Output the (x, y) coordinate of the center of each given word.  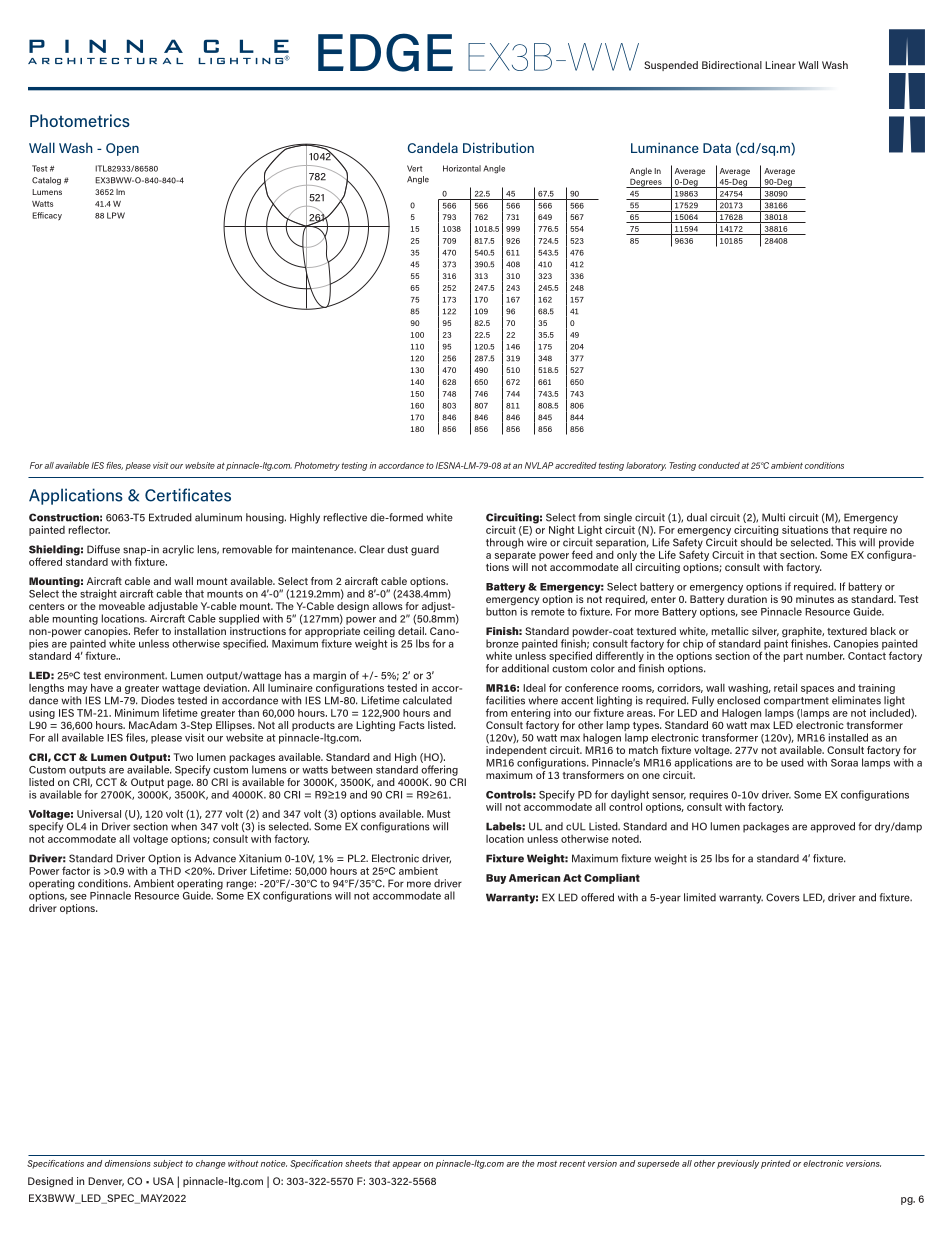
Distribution (498, 147)
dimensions (128, 1163)
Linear (780, 65)
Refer (146, 631)
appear (406, 1165)
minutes (815, 599)
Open (122, 149)
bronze (502, 643)
